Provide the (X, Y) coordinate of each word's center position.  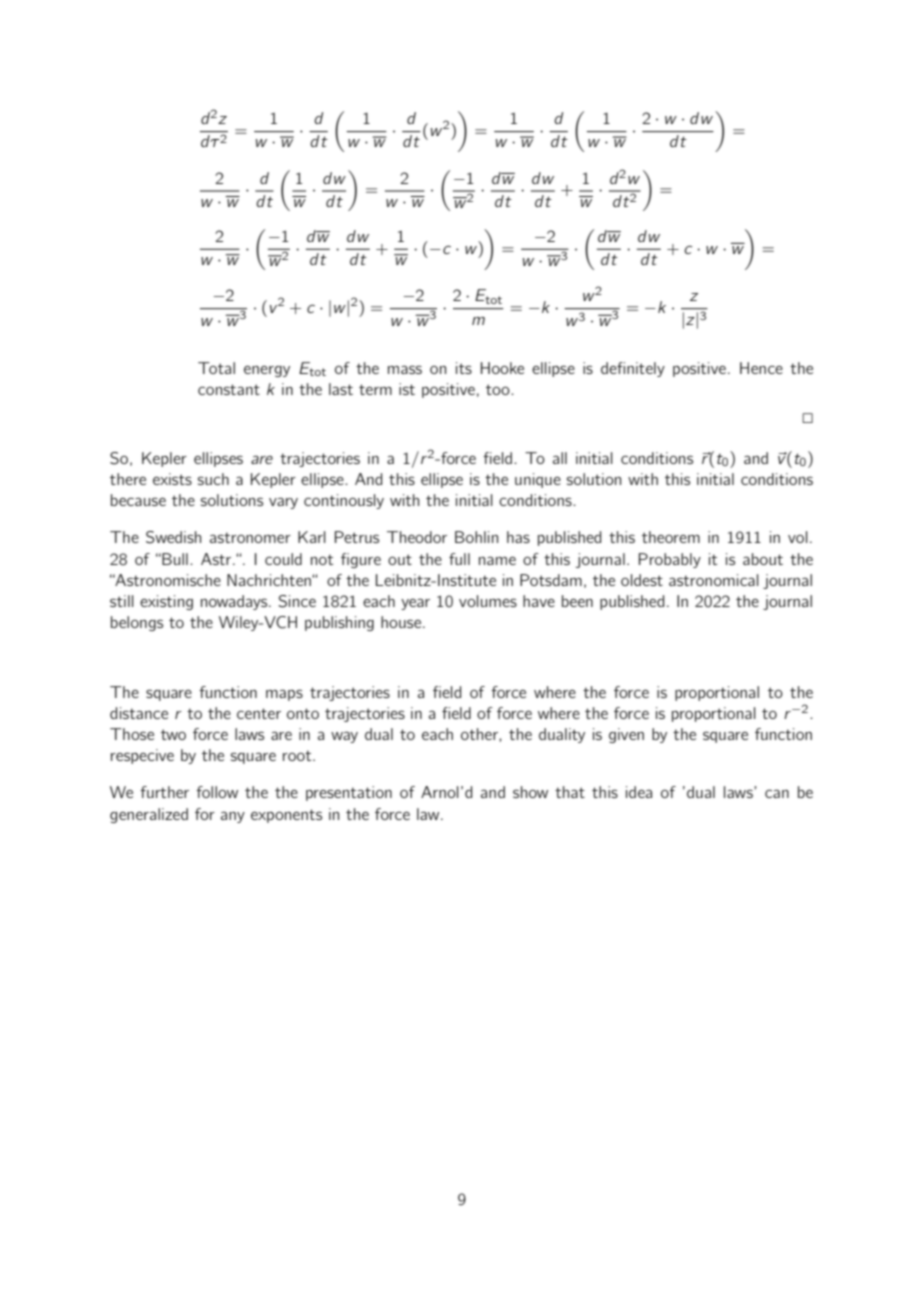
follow (217, 792)
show (530, 792)
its (464, 368)
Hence (761, 368)
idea (639, 792)
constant (229, 389)
